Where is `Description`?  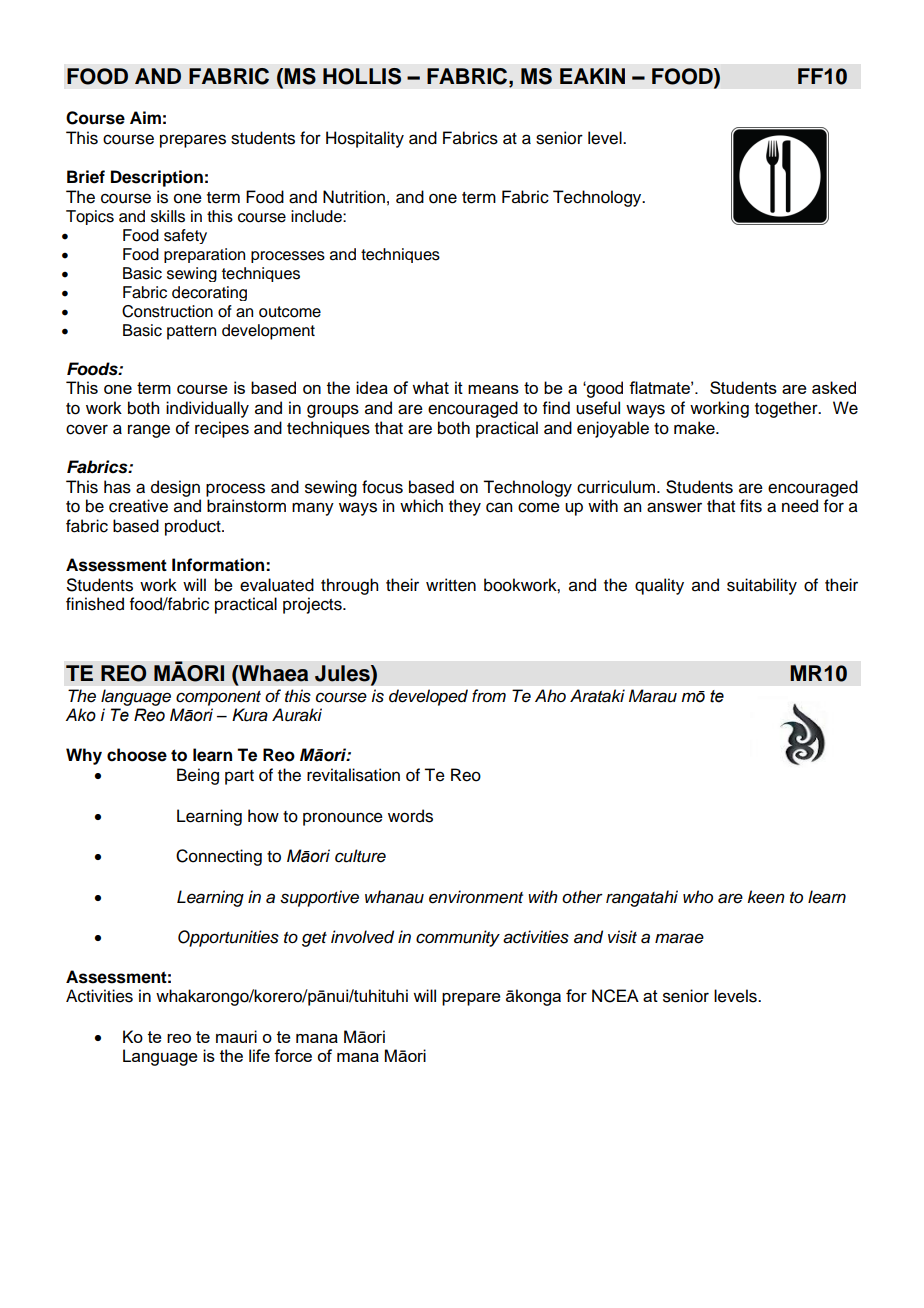
Description is located at coordinates (157, 178).
